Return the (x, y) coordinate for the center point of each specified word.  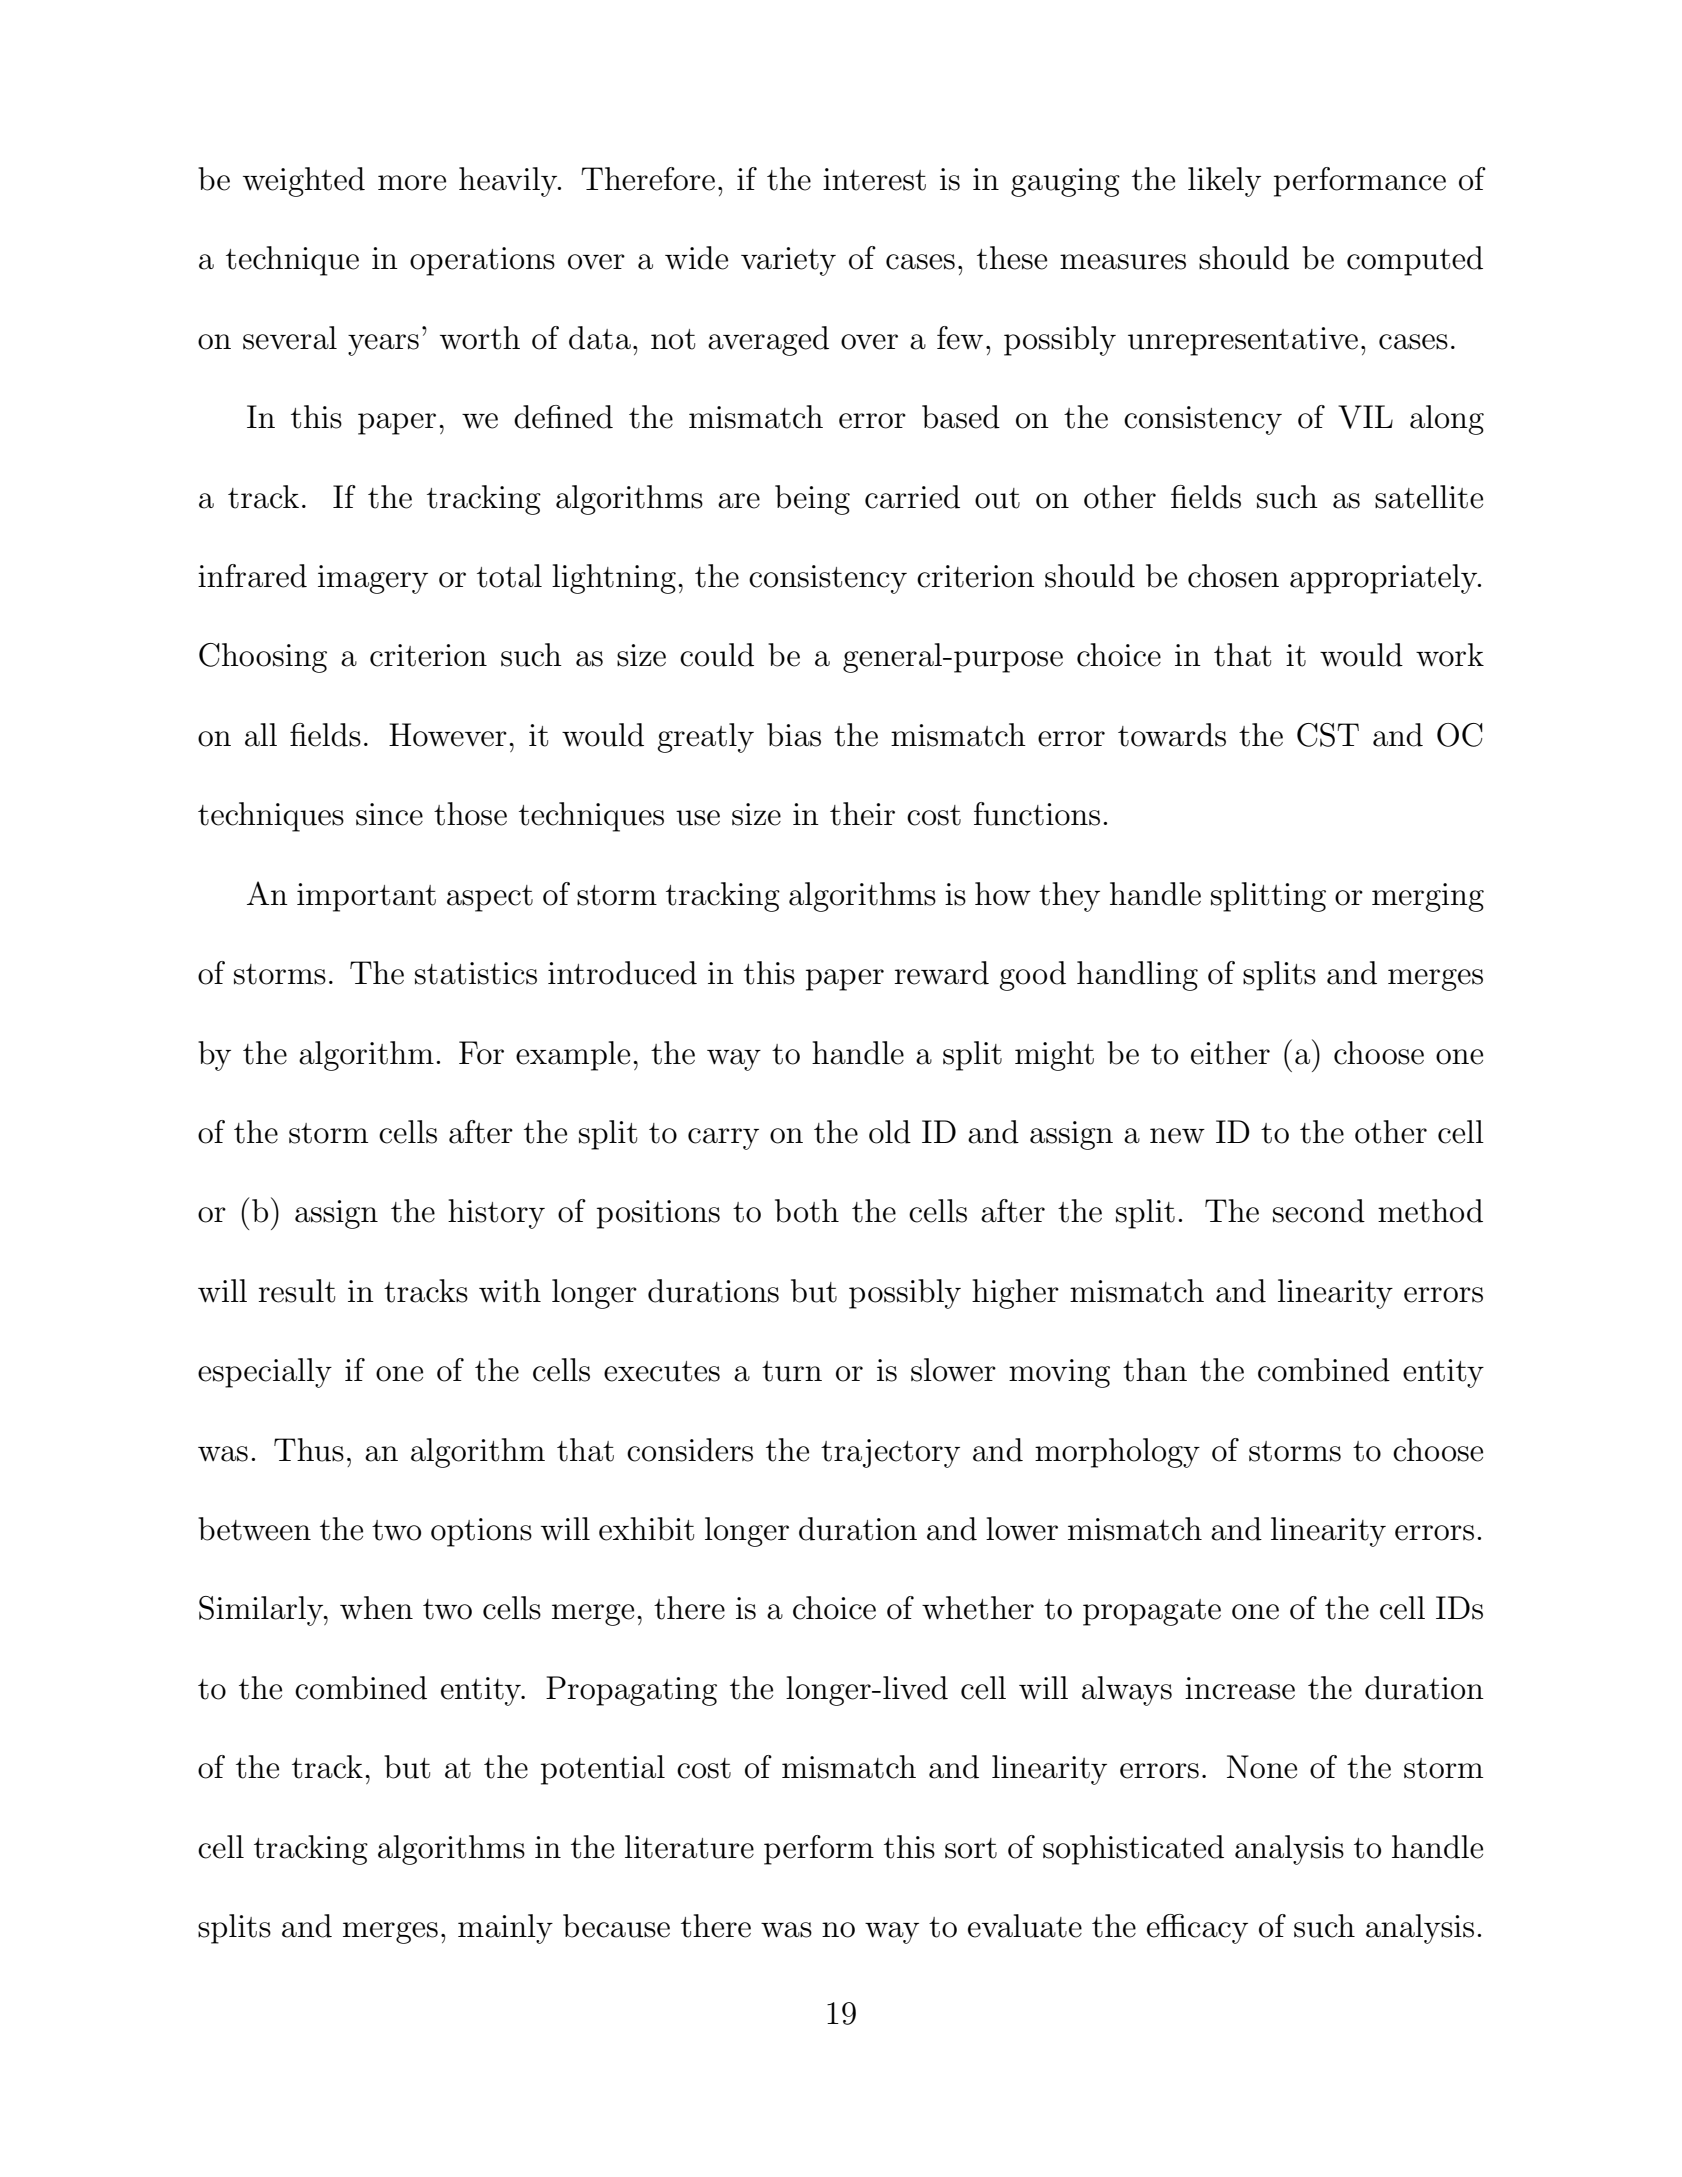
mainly (505, 1929)
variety (788, 261)
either (1230, 1053)
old (890, 1132)
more (412, 183)
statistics (476, 973)
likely (1224, 182)
